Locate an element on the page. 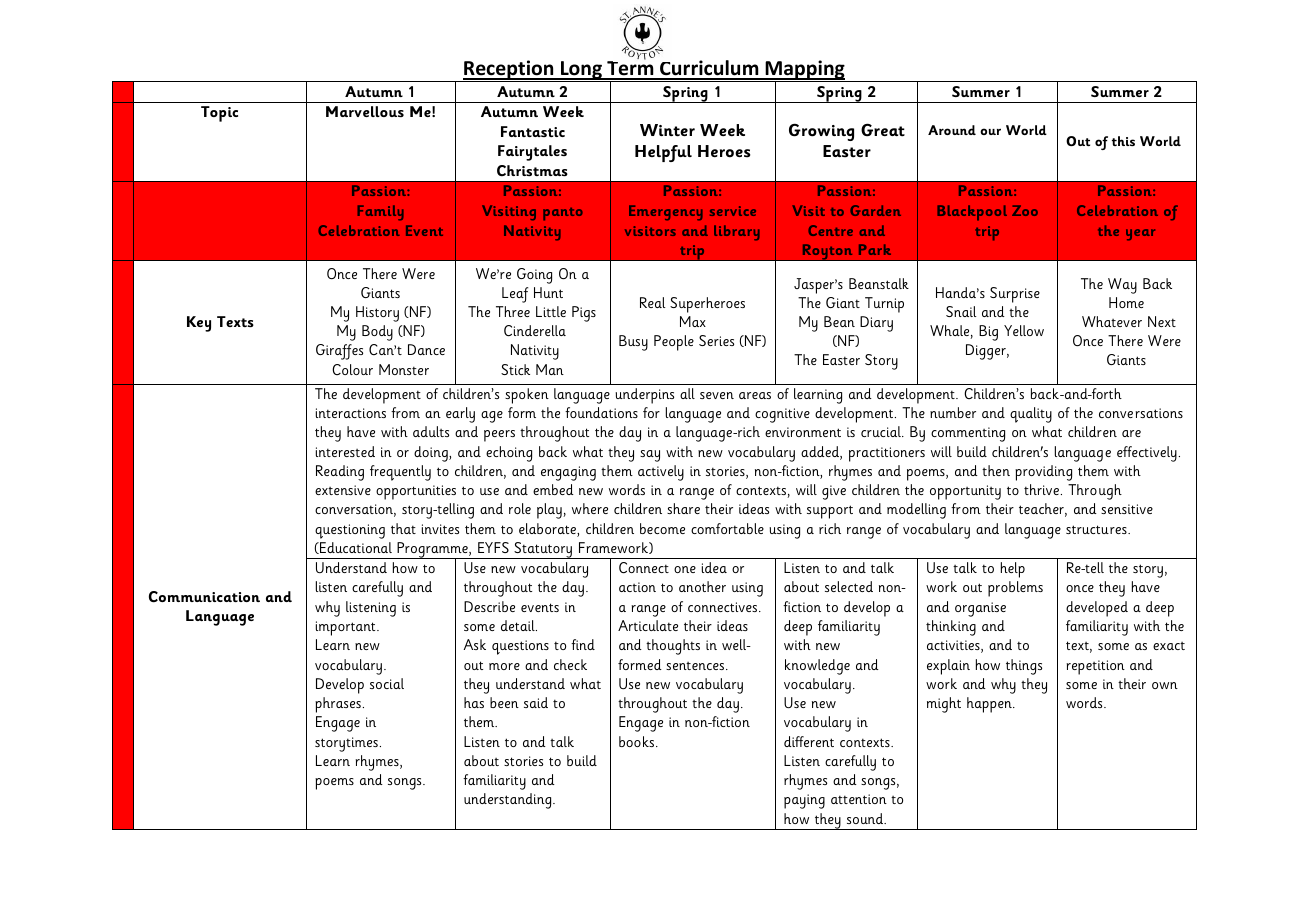 This document has height=924, width=1308. Around is located at coordinates (952, 130).
